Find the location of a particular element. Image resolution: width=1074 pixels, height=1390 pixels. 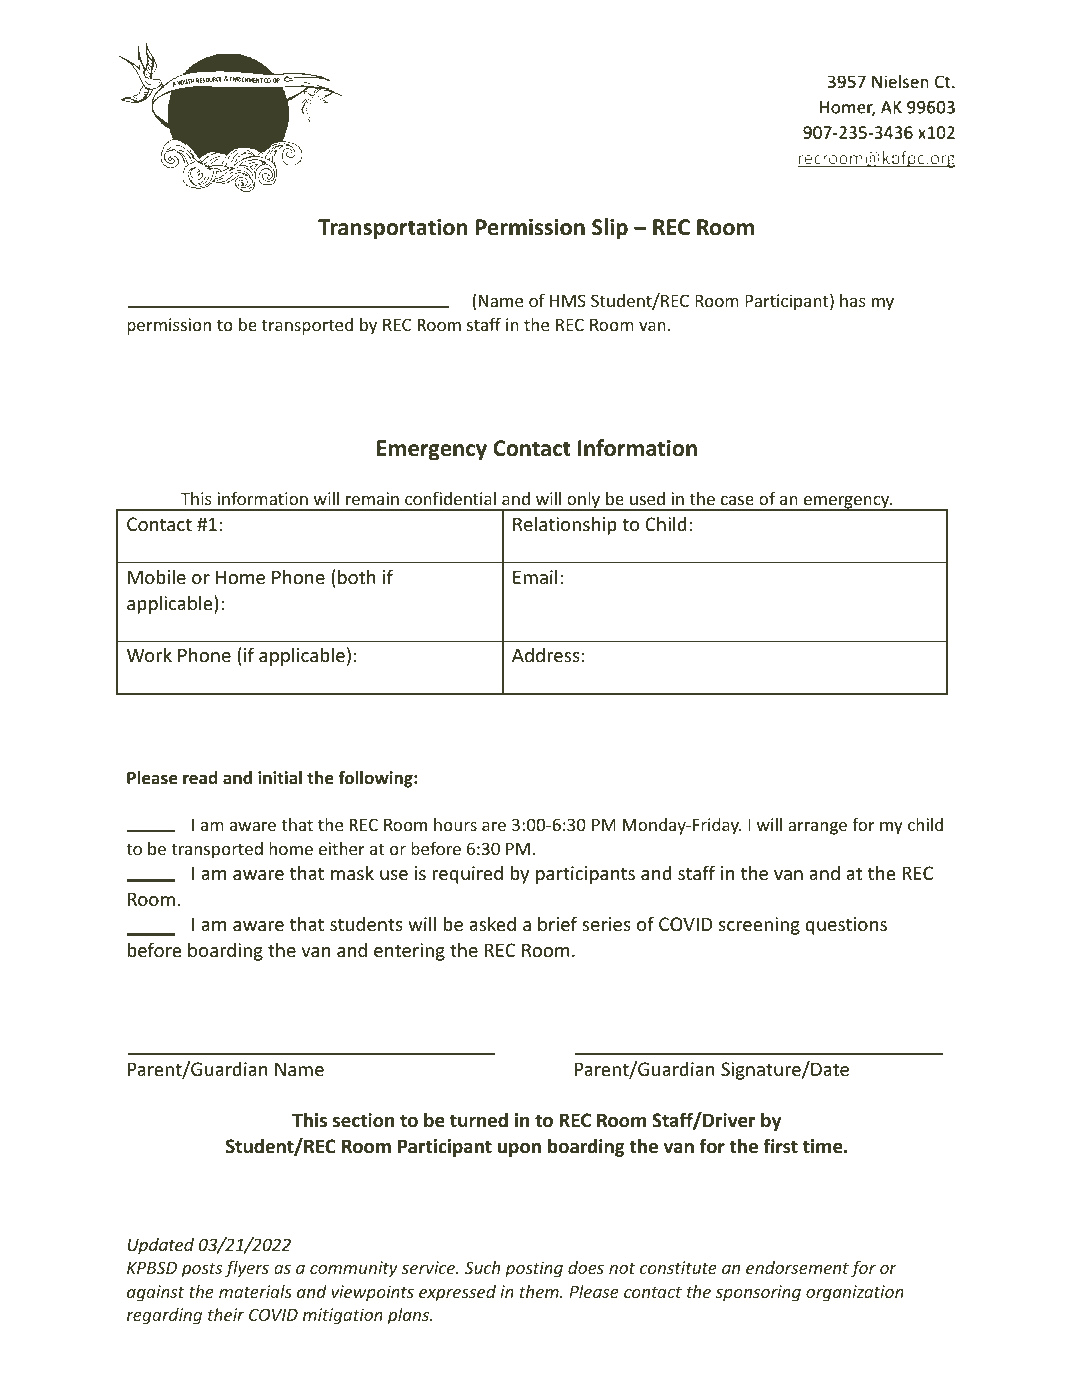

asked is located at coordinates (492, 923).
